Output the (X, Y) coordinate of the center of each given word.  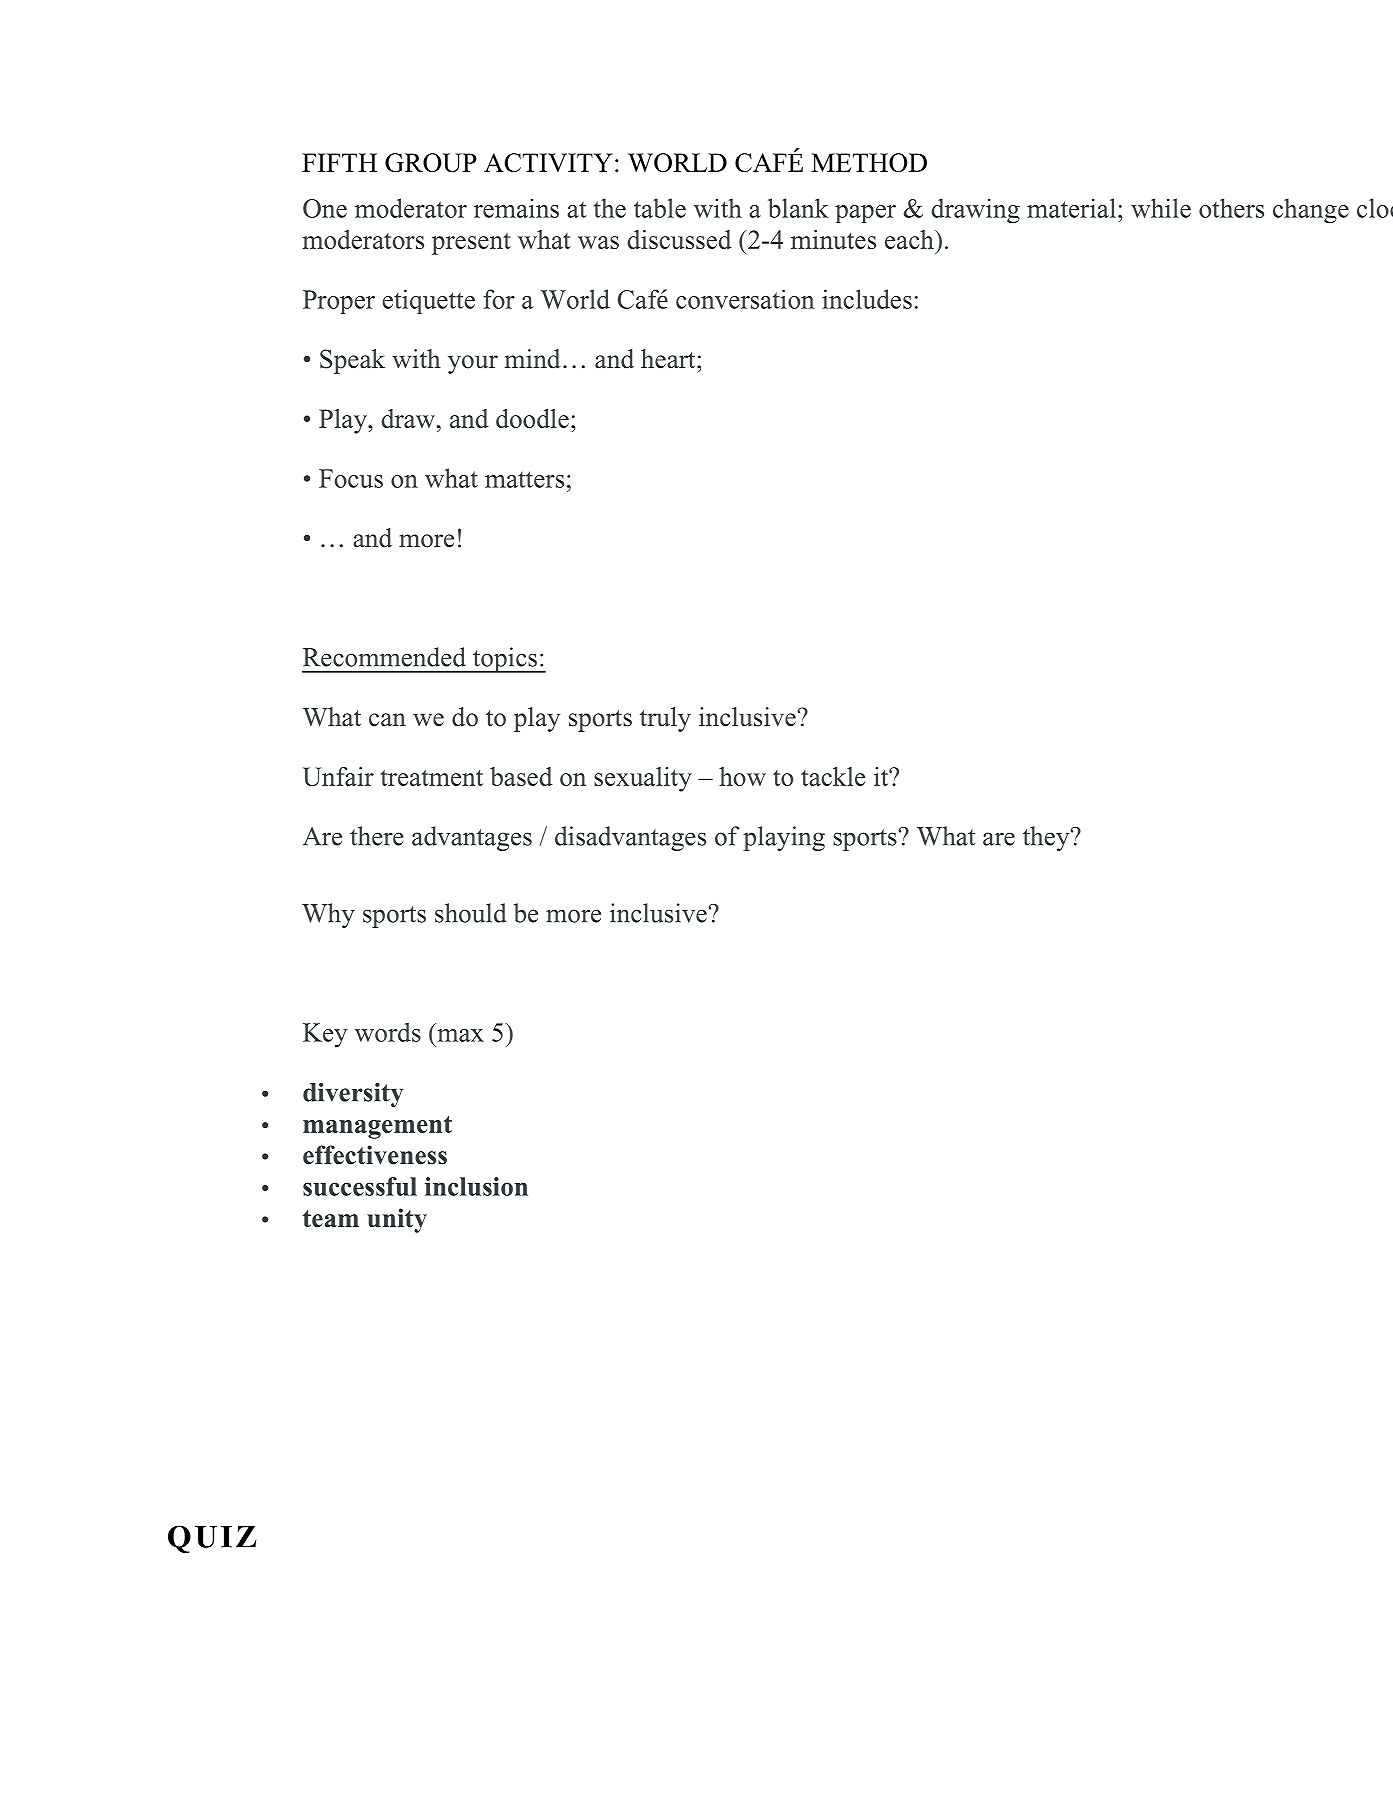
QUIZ (212, 1539)
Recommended (384, 657)
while (1161, 208)
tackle (833, 776)
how (742, 776)
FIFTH (339, 162)
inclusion (476, 1186)
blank (798, 208)
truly (665, 719)
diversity (353, 1095)
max (460, 1035)
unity (397, 1220)
